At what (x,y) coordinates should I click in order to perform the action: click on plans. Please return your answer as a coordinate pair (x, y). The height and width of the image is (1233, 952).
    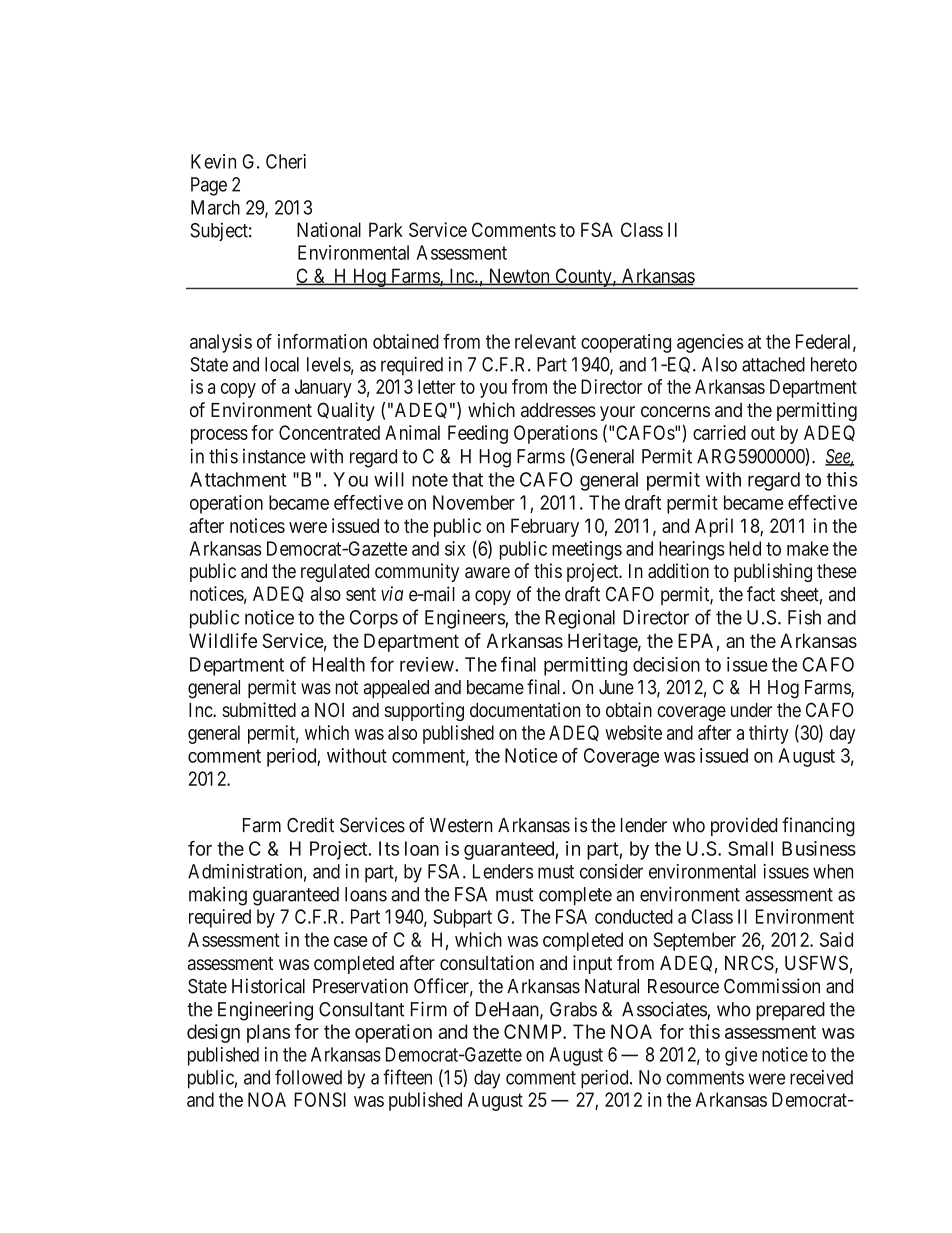
    Looking at the image, I should click on (268, 1033).
